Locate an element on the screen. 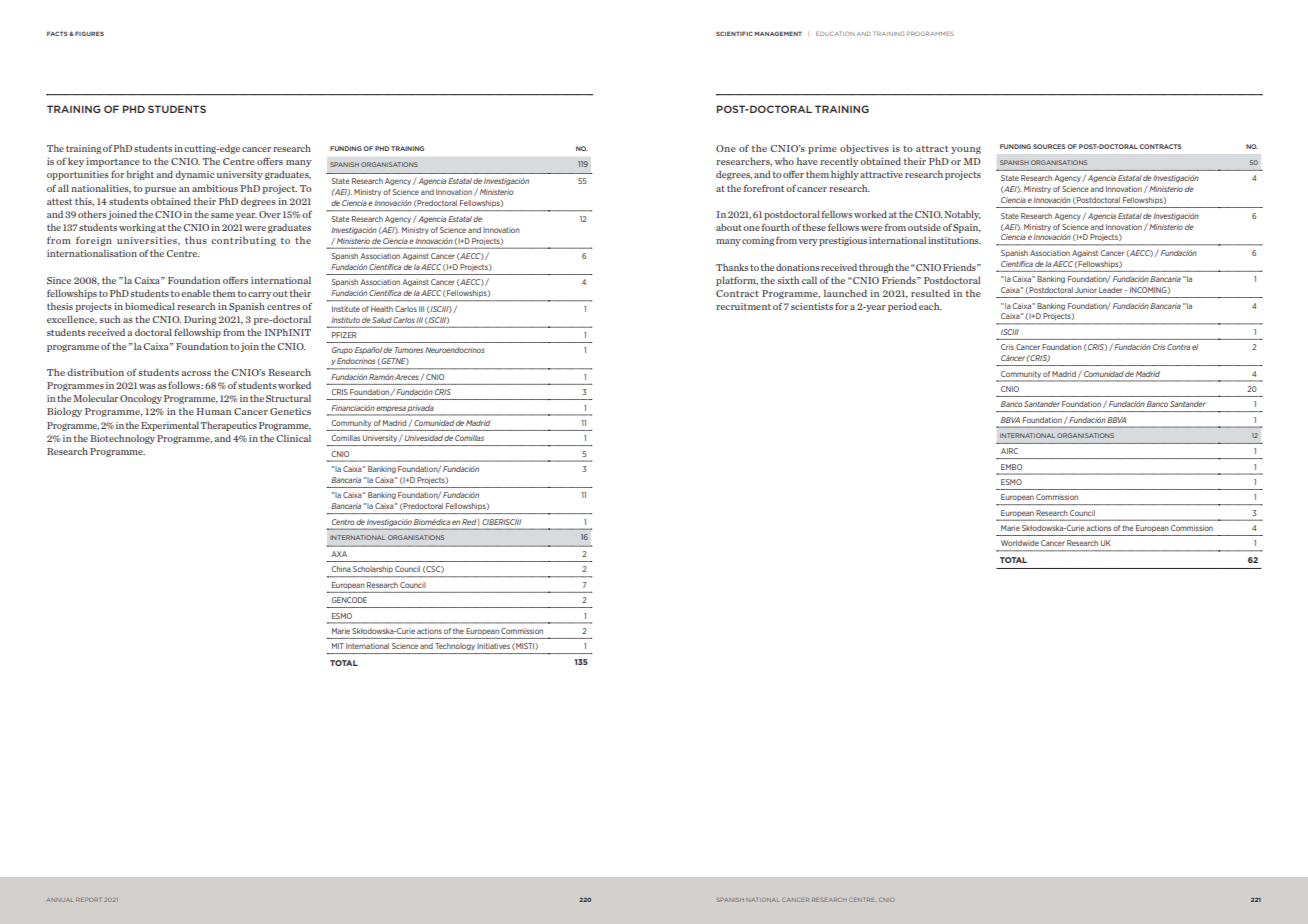 The height and width of the screenshot is (924, 1308). each is located at coordinates (930, 306).
